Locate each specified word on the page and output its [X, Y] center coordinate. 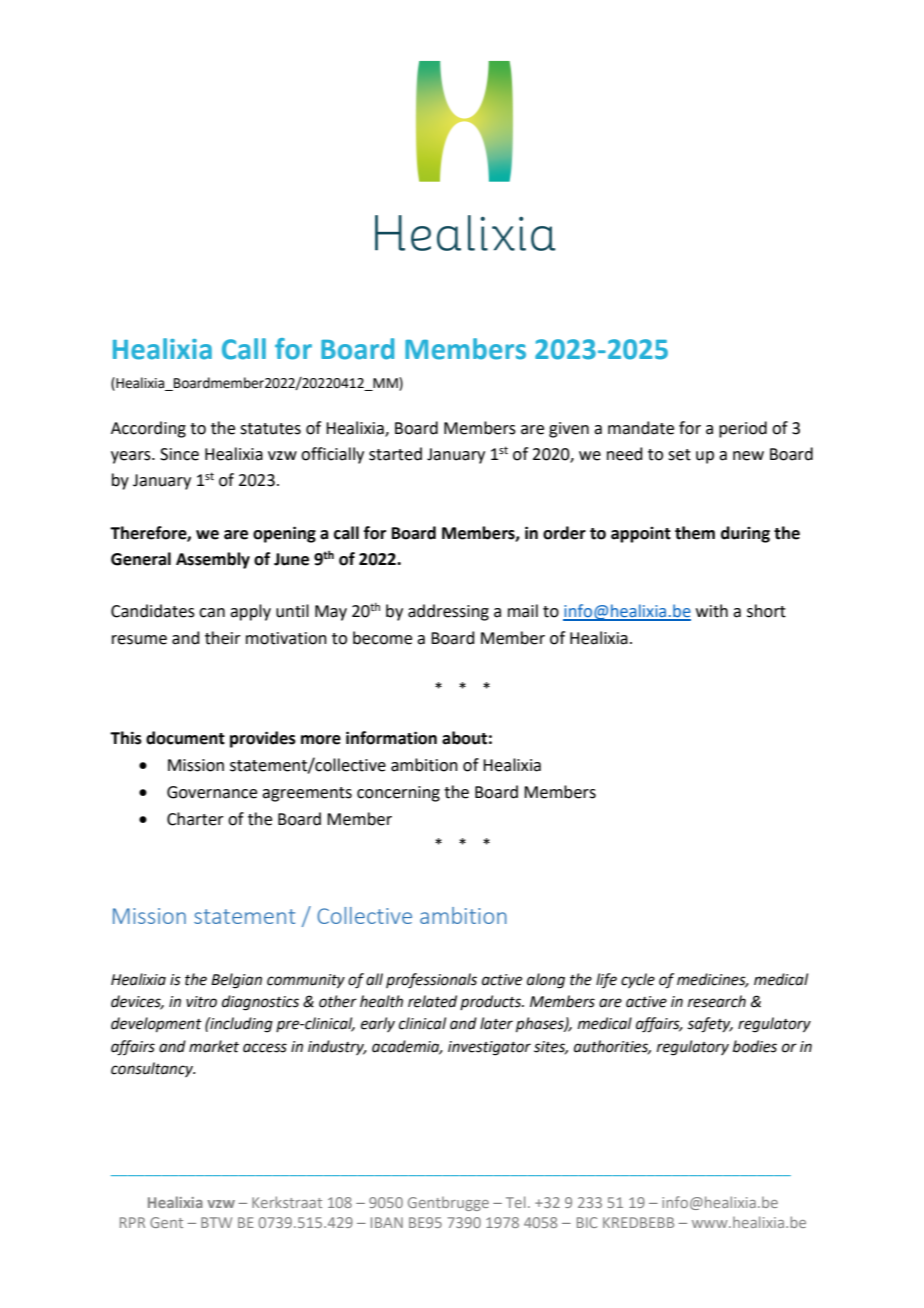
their [223, 638]
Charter [195, 819]
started [395, 454]
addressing [448, 612]
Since [179, 454]
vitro [201, 1002]
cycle [638, 980]
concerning [398, 794]
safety [710, 1025]
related [432, 1001]
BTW [216, 1222]
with [712, 611]
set [679, 455]
